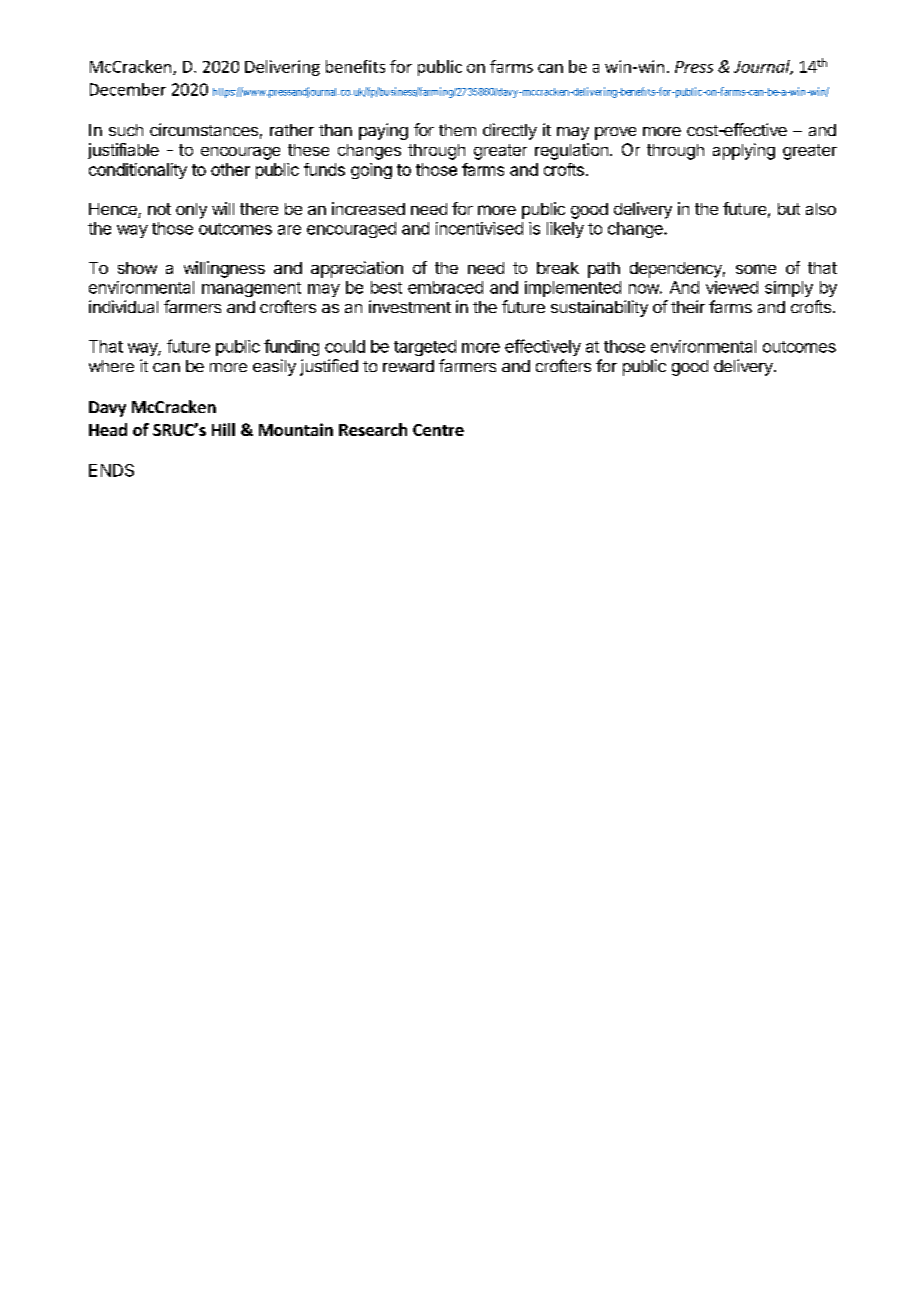  I want to click on viewed, so click(732, 287).
